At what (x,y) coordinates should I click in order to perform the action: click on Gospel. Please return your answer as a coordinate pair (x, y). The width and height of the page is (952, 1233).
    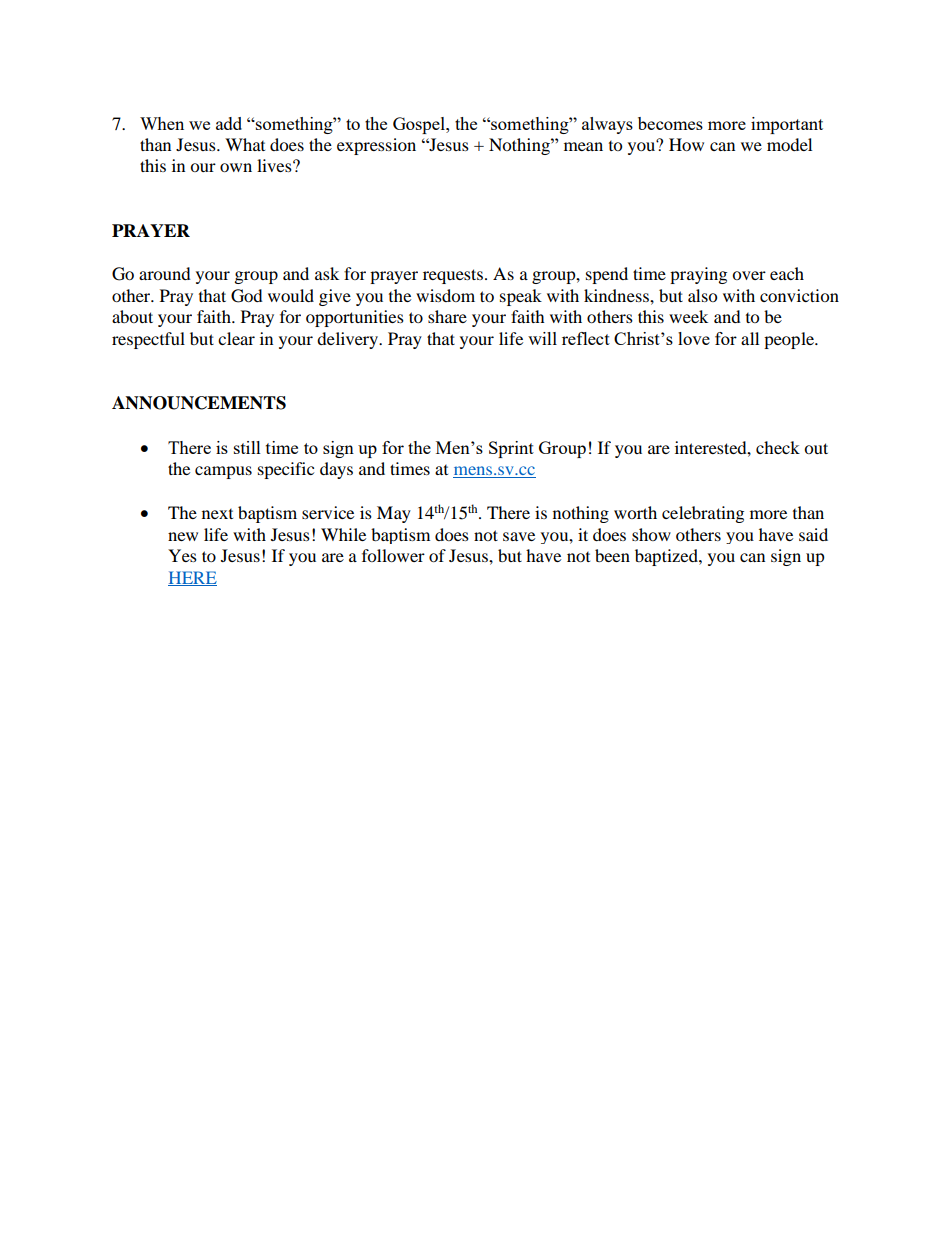
    Looking at the image, I should click on (420, 125).
